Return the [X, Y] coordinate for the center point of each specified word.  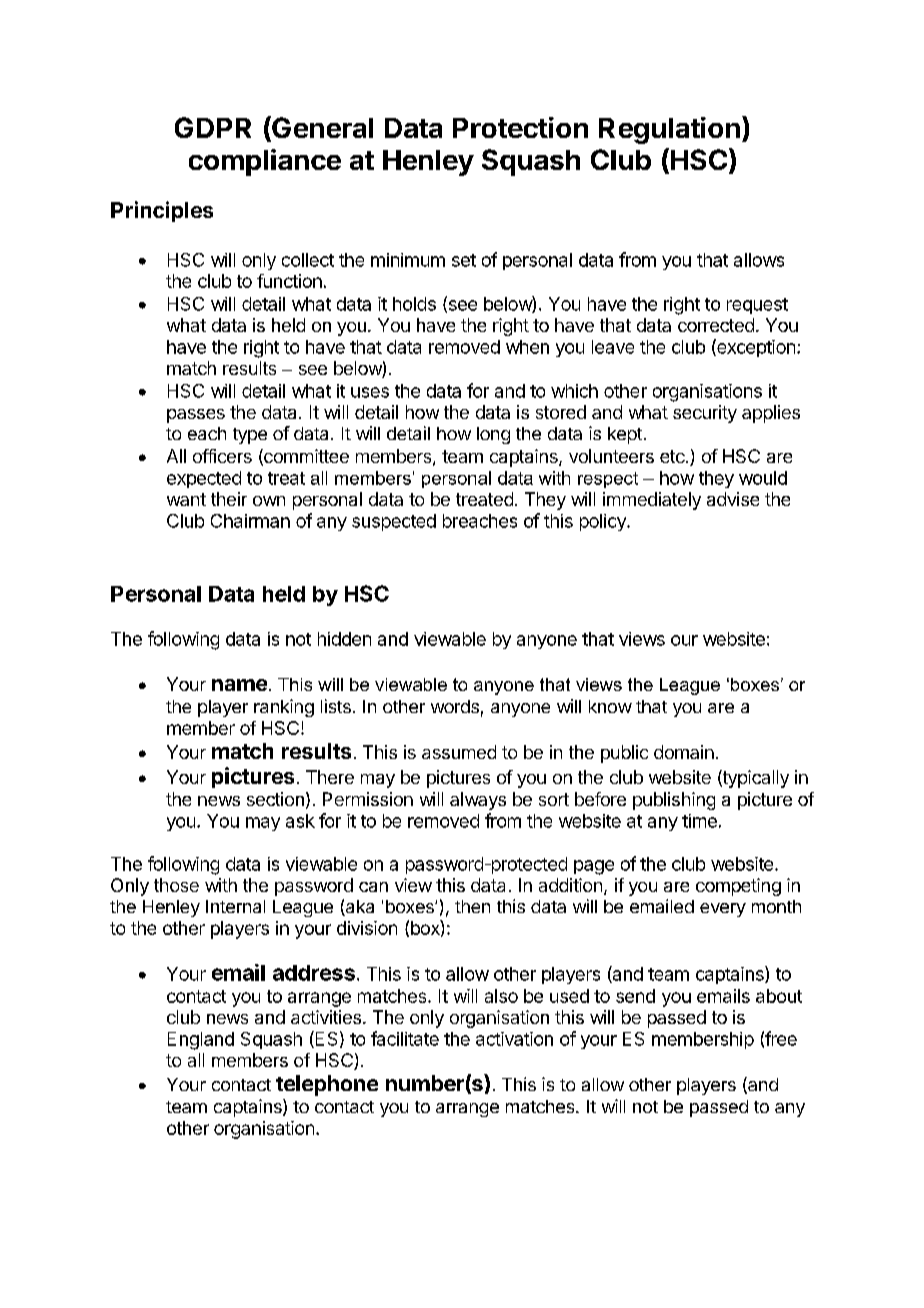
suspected [394, 522]
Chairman [250, 521]
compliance [265, 162]
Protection [520, 127]
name [239, 685]
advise [733, 499]
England [201, 1041]
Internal [235, 906]
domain [684, 752]
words [455, 706]
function [289, 281]
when [527, 347]
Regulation [669, 130]
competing [738, 887]
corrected [716, 325]
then [472, 906]
